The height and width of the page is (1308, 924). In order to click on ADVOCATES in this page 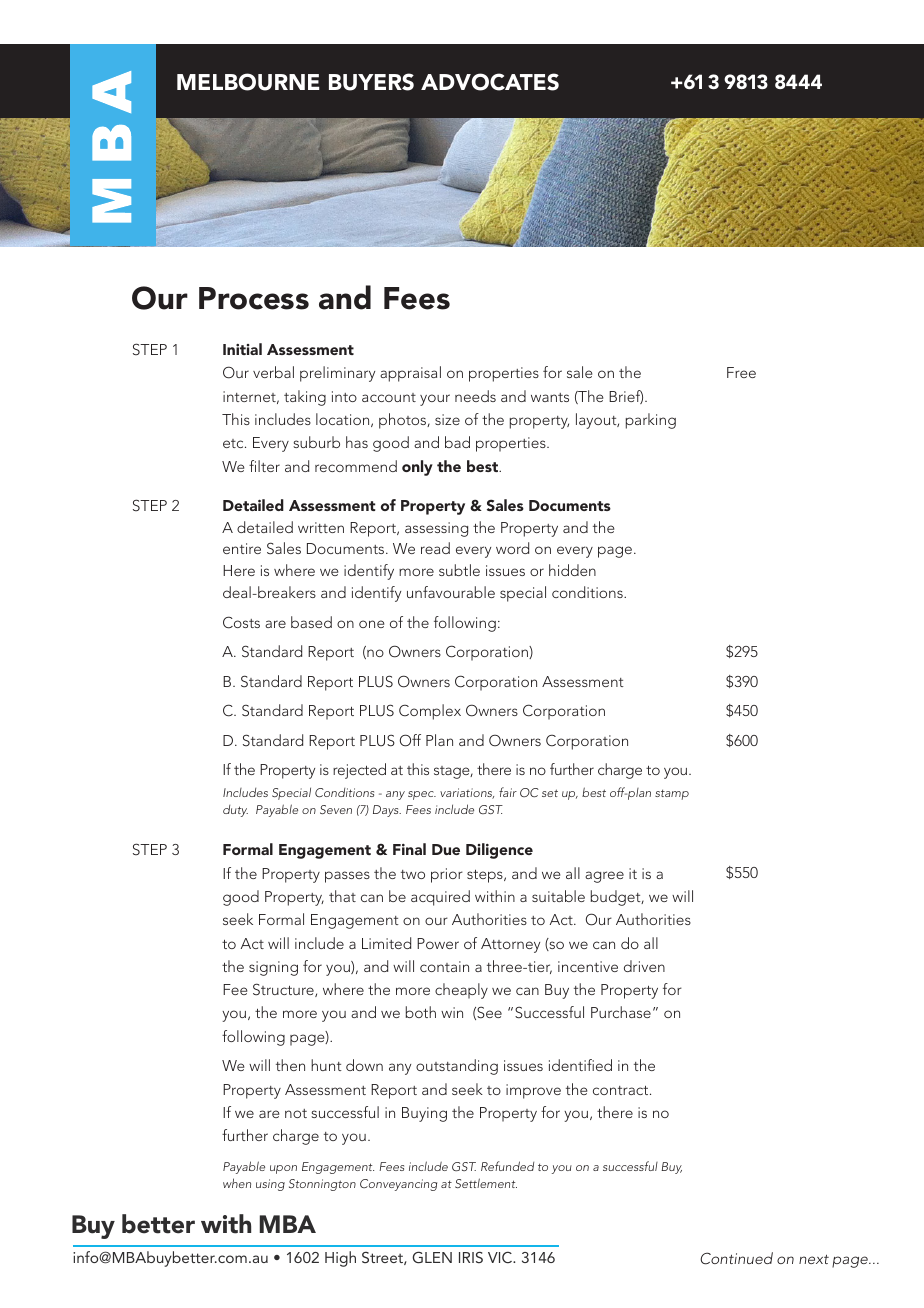, I will do `click(490, 82)`.
